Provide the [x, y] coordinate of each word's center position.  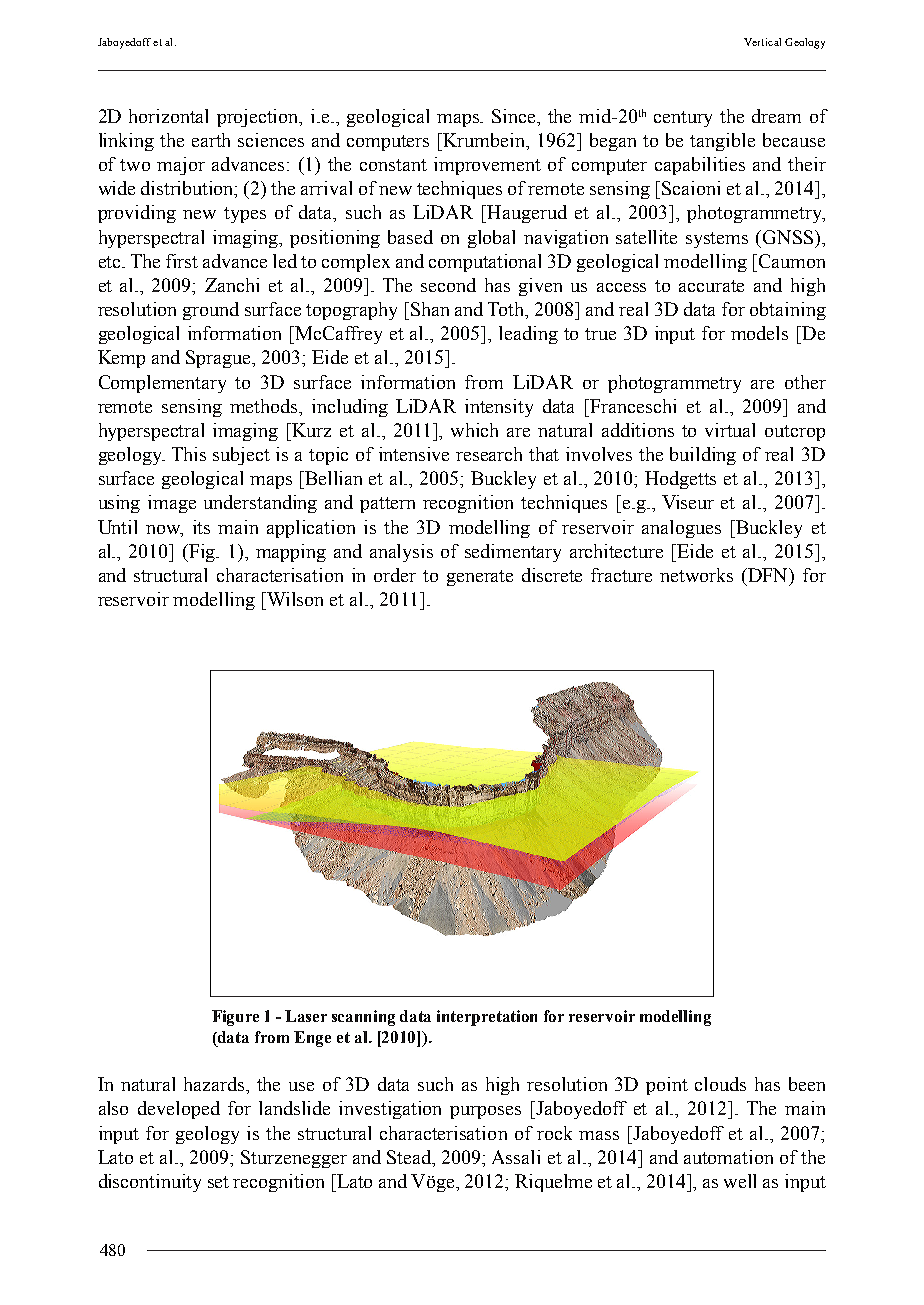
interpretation [487, 1018]
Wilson [295, 599]
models [759, 333]
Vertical [762, 42]
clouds [720, 1084]
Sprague [220, 359]
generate [480, 578]
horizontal [168, 116]
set [218, 1182]
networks [696, 575]
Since [515, 116]
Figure [235, 1018]
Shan [430, 309]
